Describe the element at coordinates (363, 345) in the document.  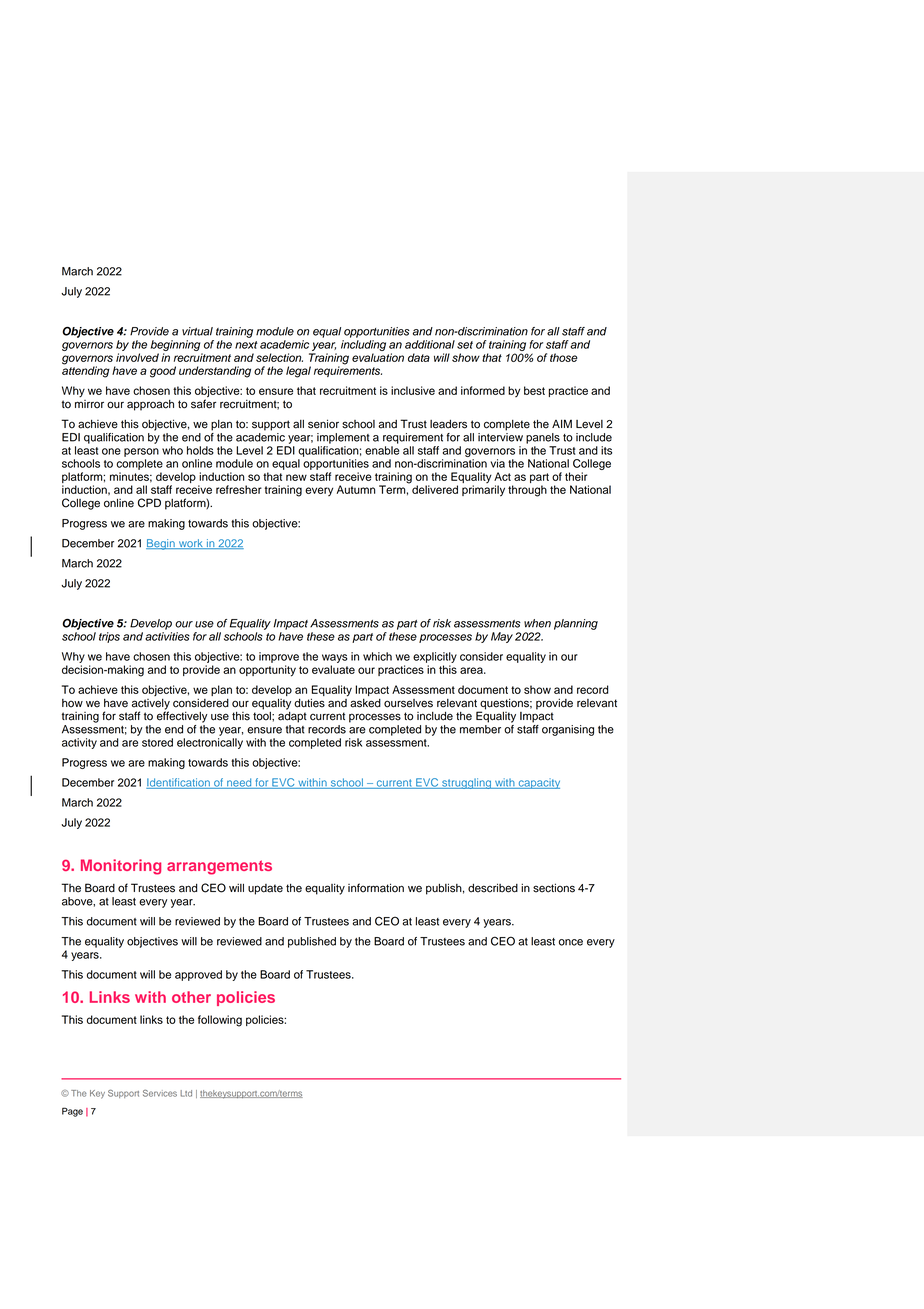
I see `including` at that location.
